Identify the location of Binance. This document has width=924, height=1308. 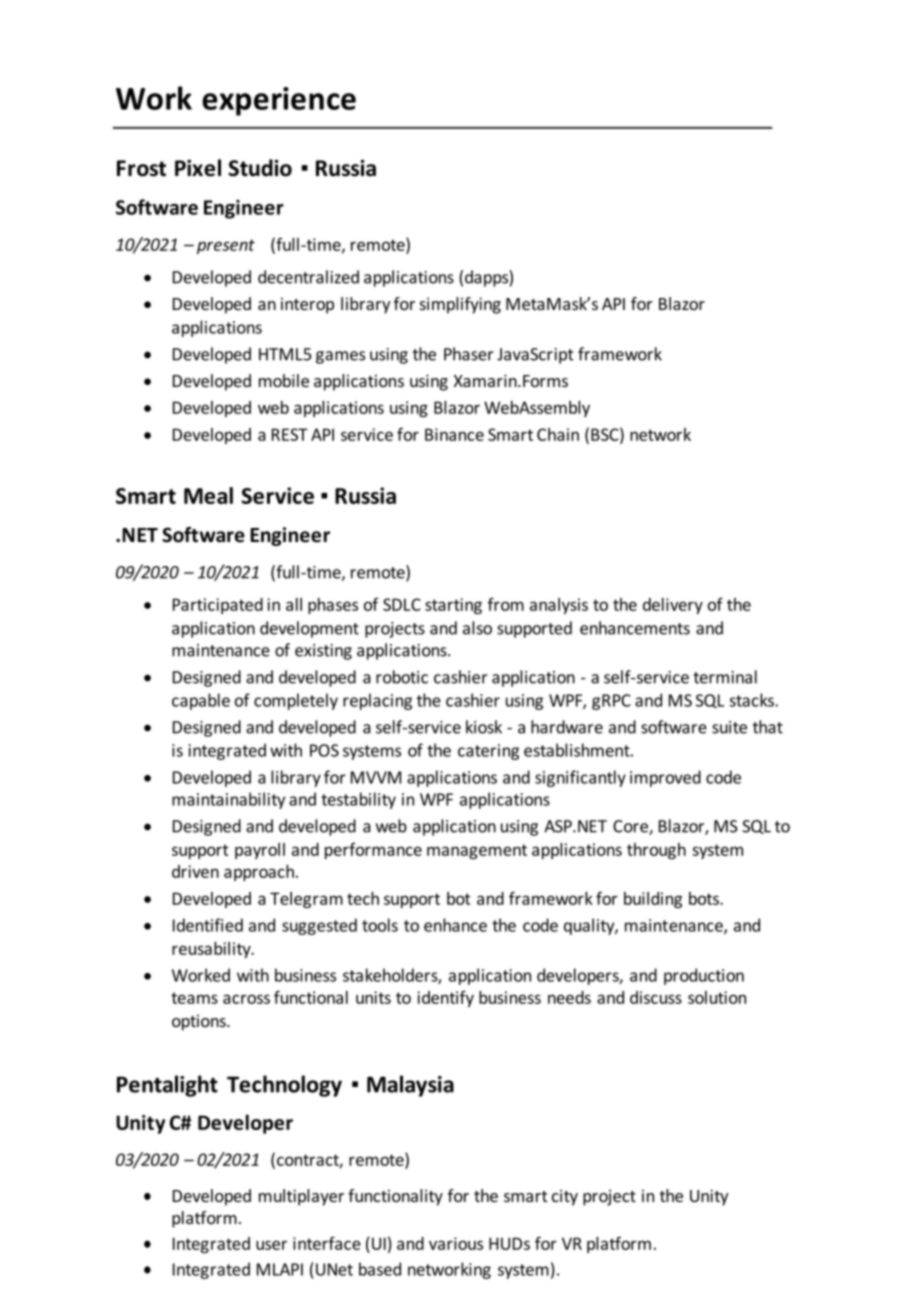
(454, 434).
